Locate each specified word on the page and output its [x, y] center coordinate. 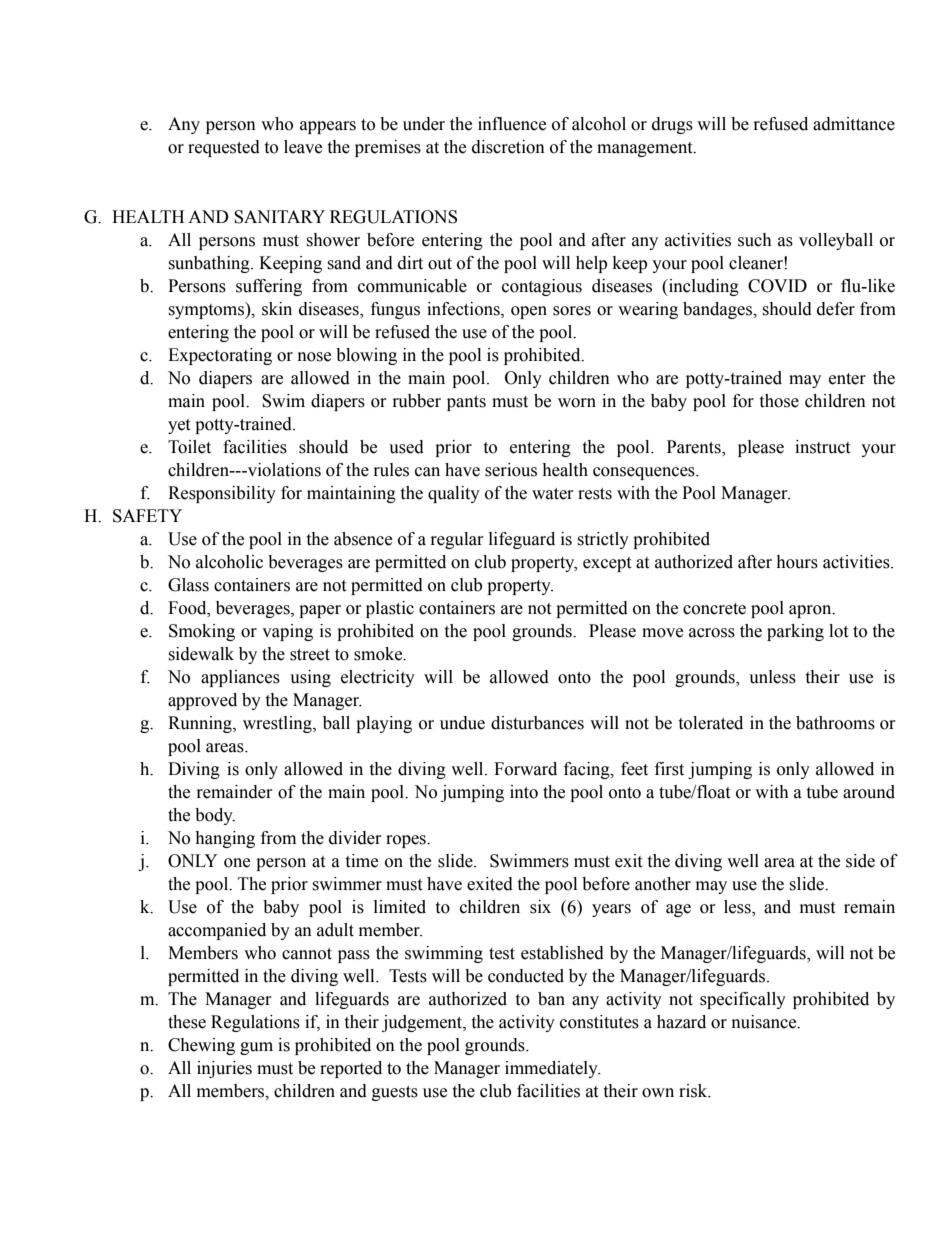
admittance [854, 124]
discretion [508, 147]
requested [224, 148]
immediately [552, 1069]
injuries [224, 1069]
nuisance [765, 1022]
